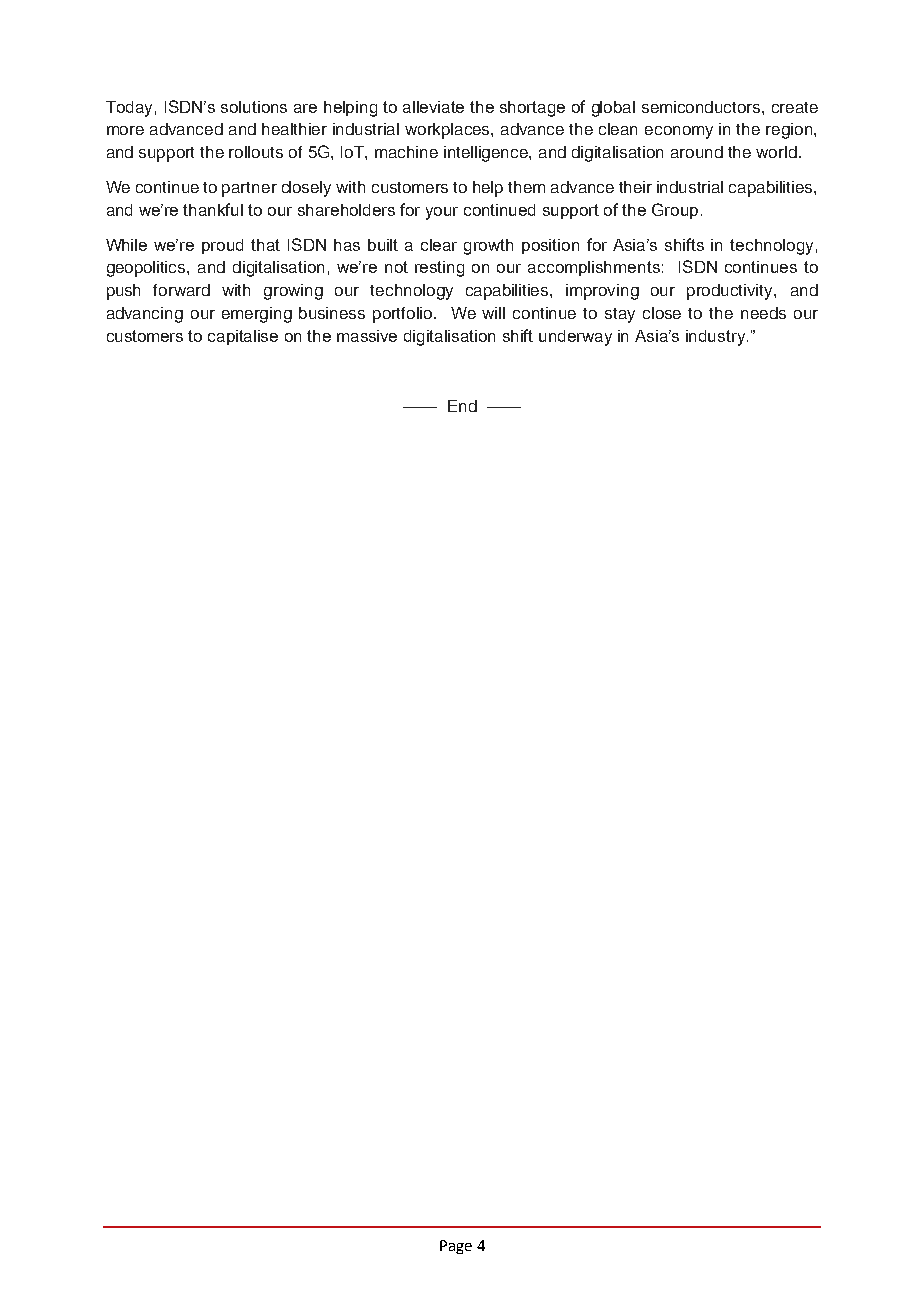 This screenshot has width=924, height=1307. Describe the element at coordinates (433, 107) in the screenshot. I see `alleviate` at that location.
